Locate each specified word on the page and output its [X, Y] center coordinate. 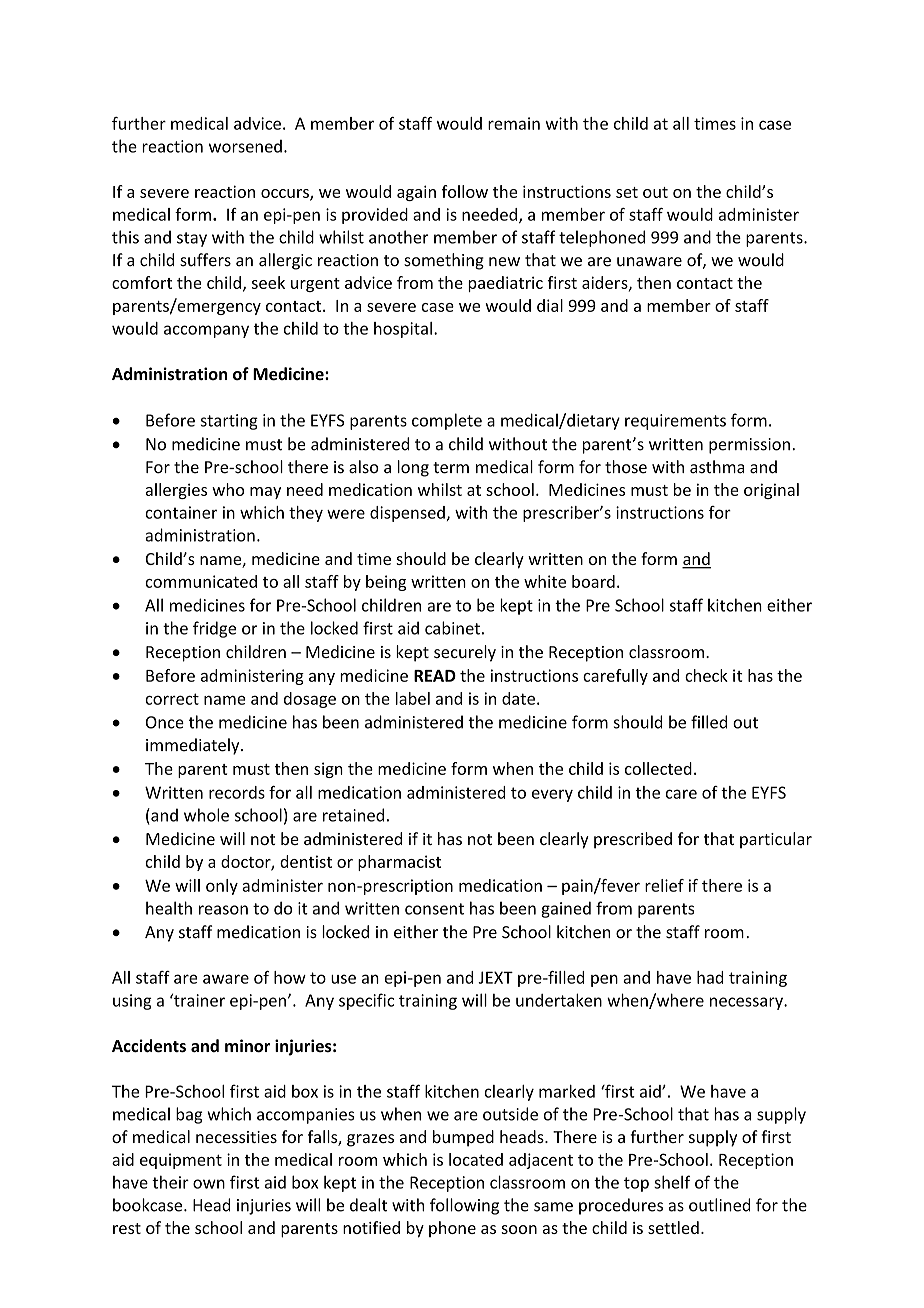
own [209, 1184]
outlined [720, 1205]
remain [514, 123]
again [416, 193]
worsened [245, 146]
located [476, 1159]
